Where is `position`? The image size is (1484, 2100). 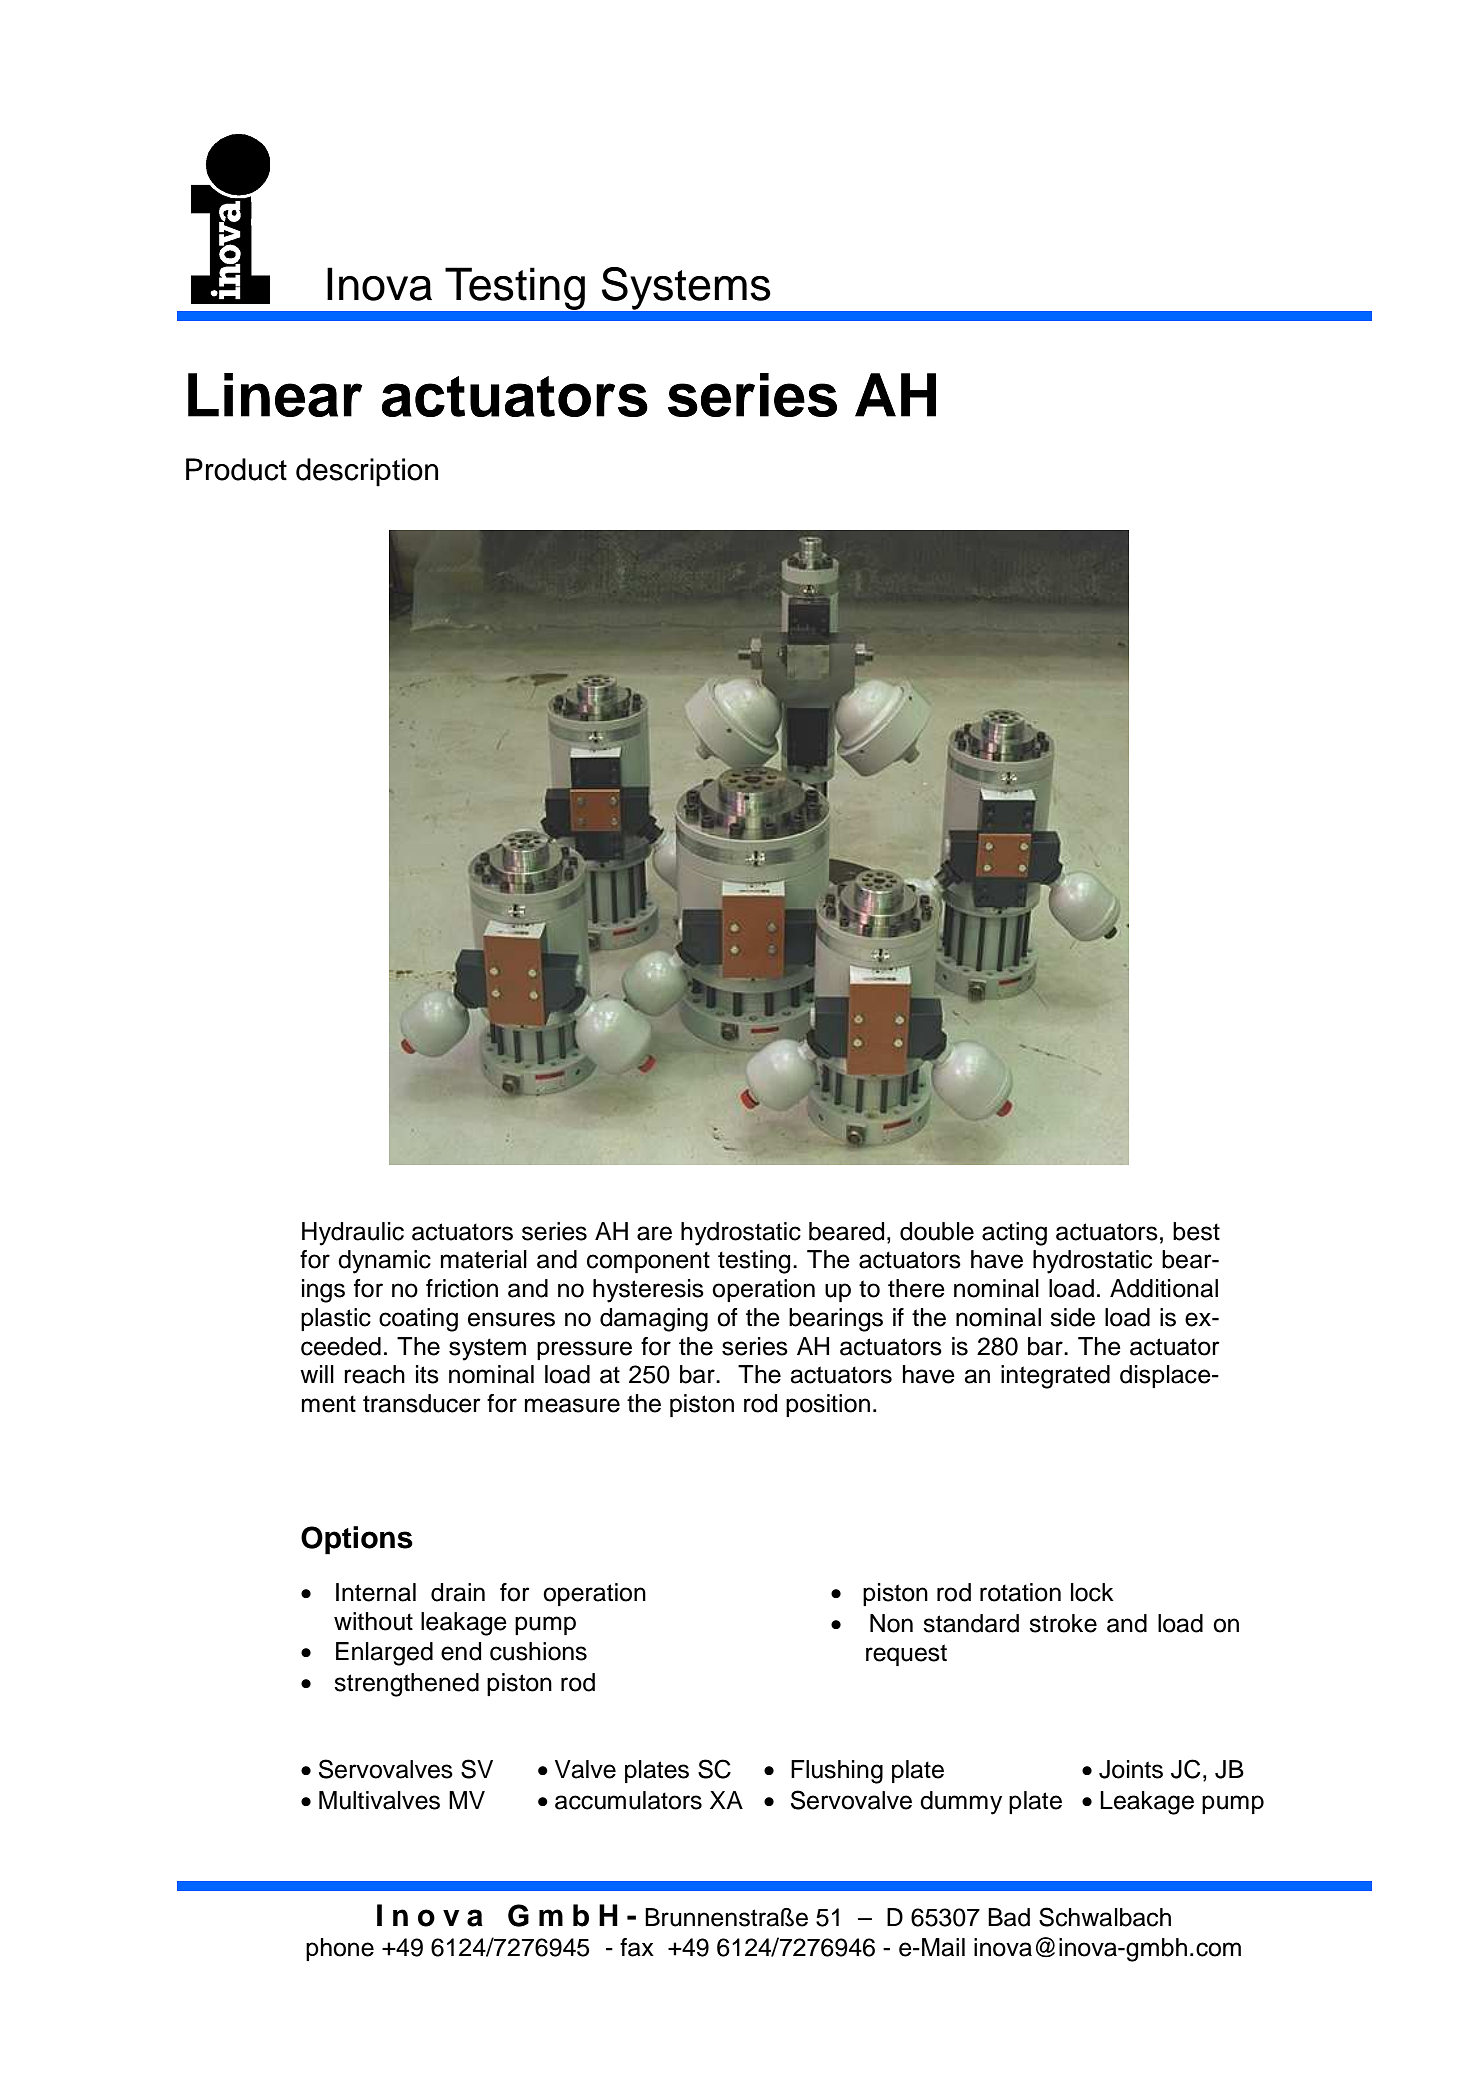
position is located at coordinates (828, 1405).
